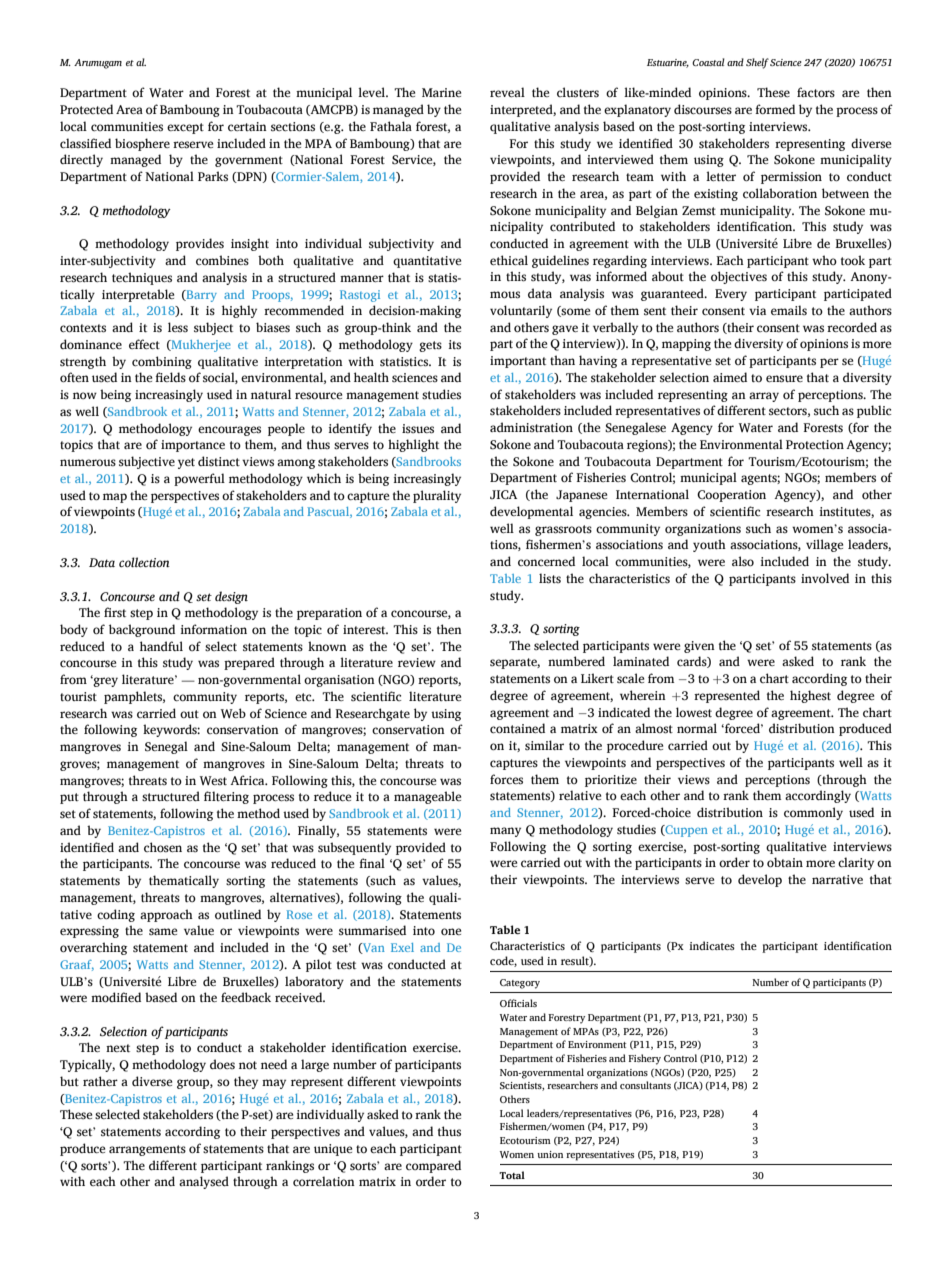  Describe the element at coordinates (645, 1085) in the page. I see `consultants` at that location.
